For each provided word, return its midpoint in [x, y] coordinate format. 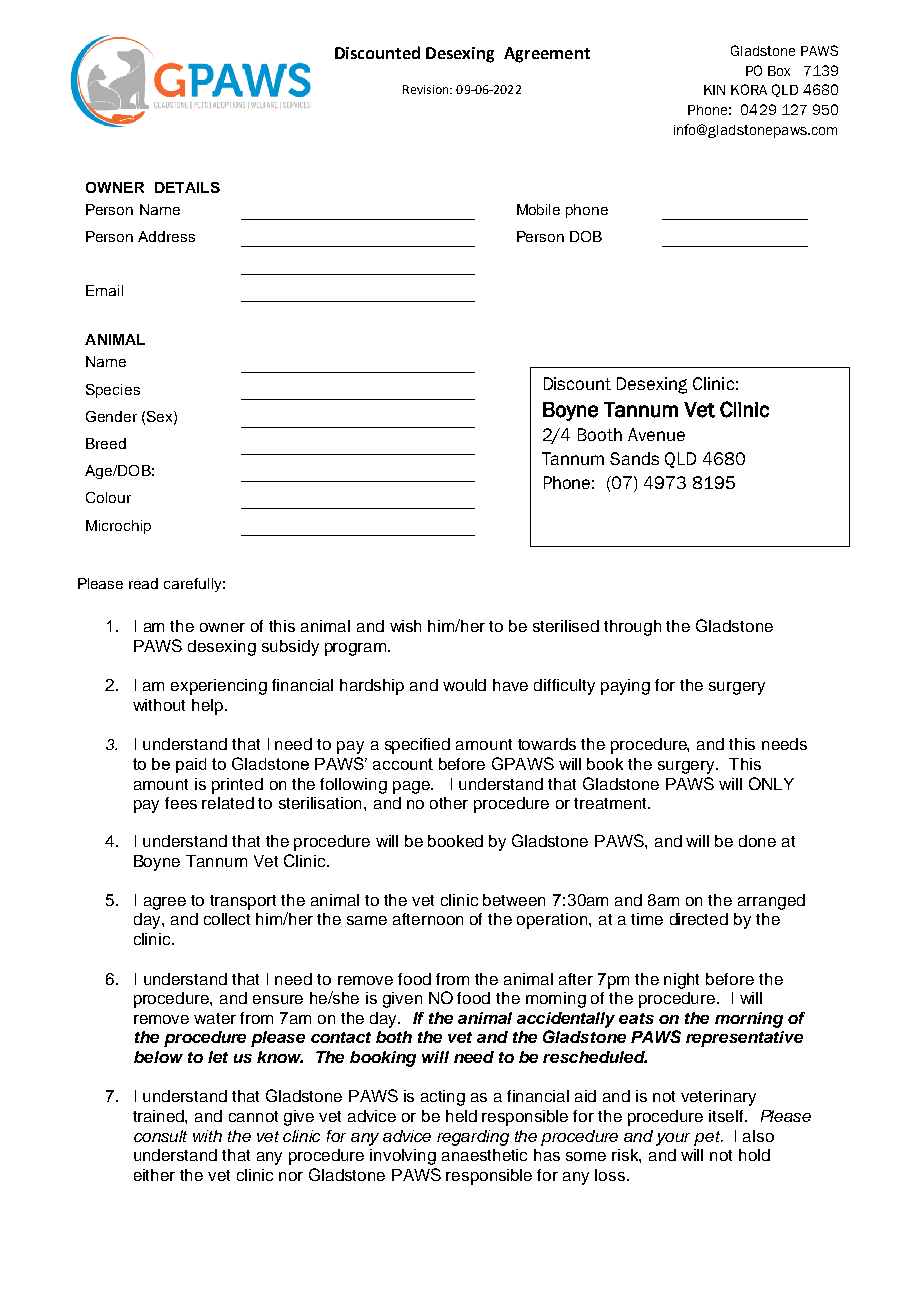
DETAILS [187, 187]
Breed [106, 443]
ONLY [771, 783]
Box [779, 71]
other [449, 803]
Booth [600, 434]
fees [181, 803]
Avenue [656, 434]
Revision [427, 89]
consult [160, 1136]
